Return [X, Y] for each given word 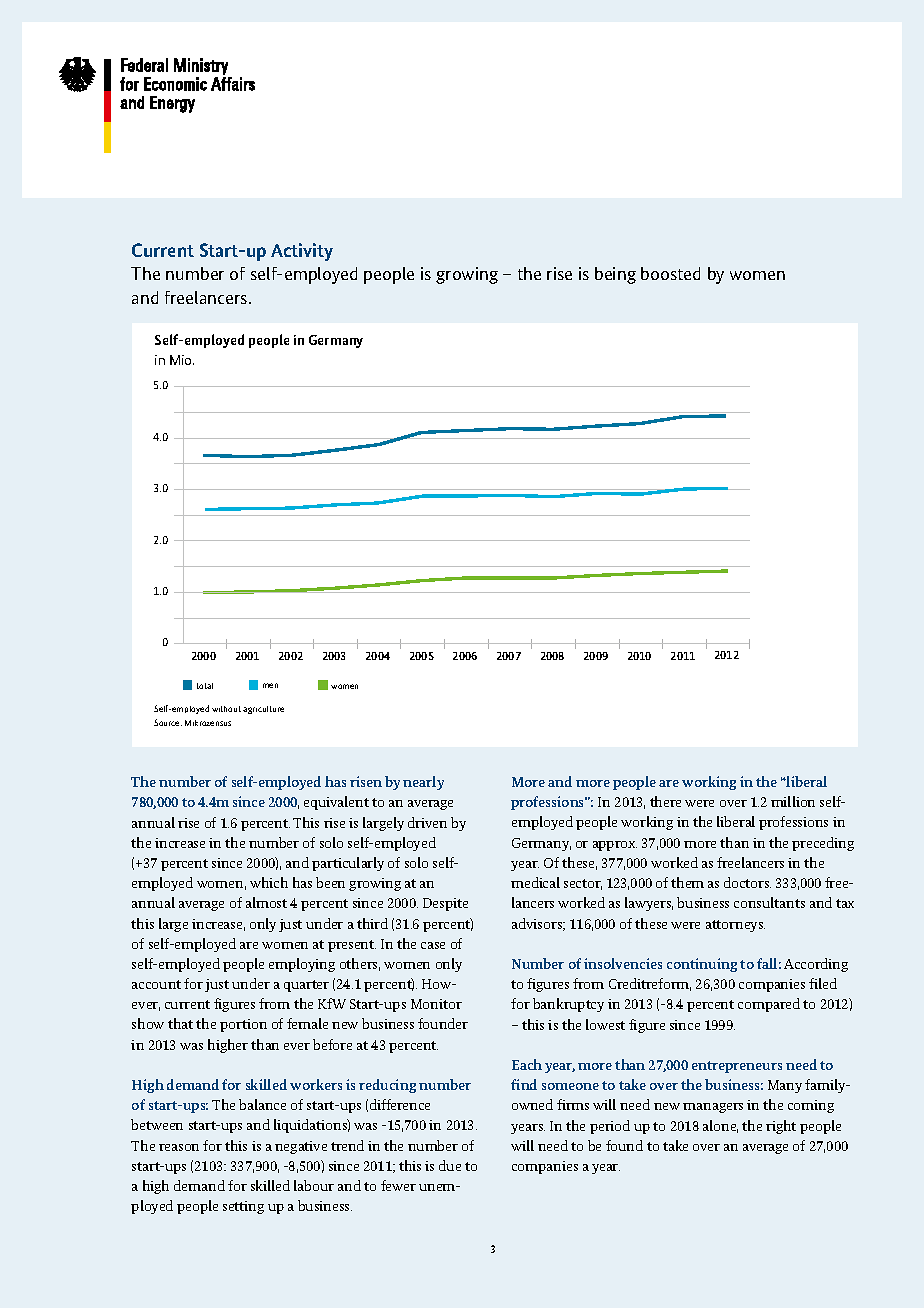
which [269, 882]
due [450, 1165]
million [793, 801]
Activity [302, 252]
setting [243, 1207]
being [615, 275]
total [205, 686]
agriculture [263, 710]
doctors [747, 882]
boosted [670, 273]
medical [535, 882]
